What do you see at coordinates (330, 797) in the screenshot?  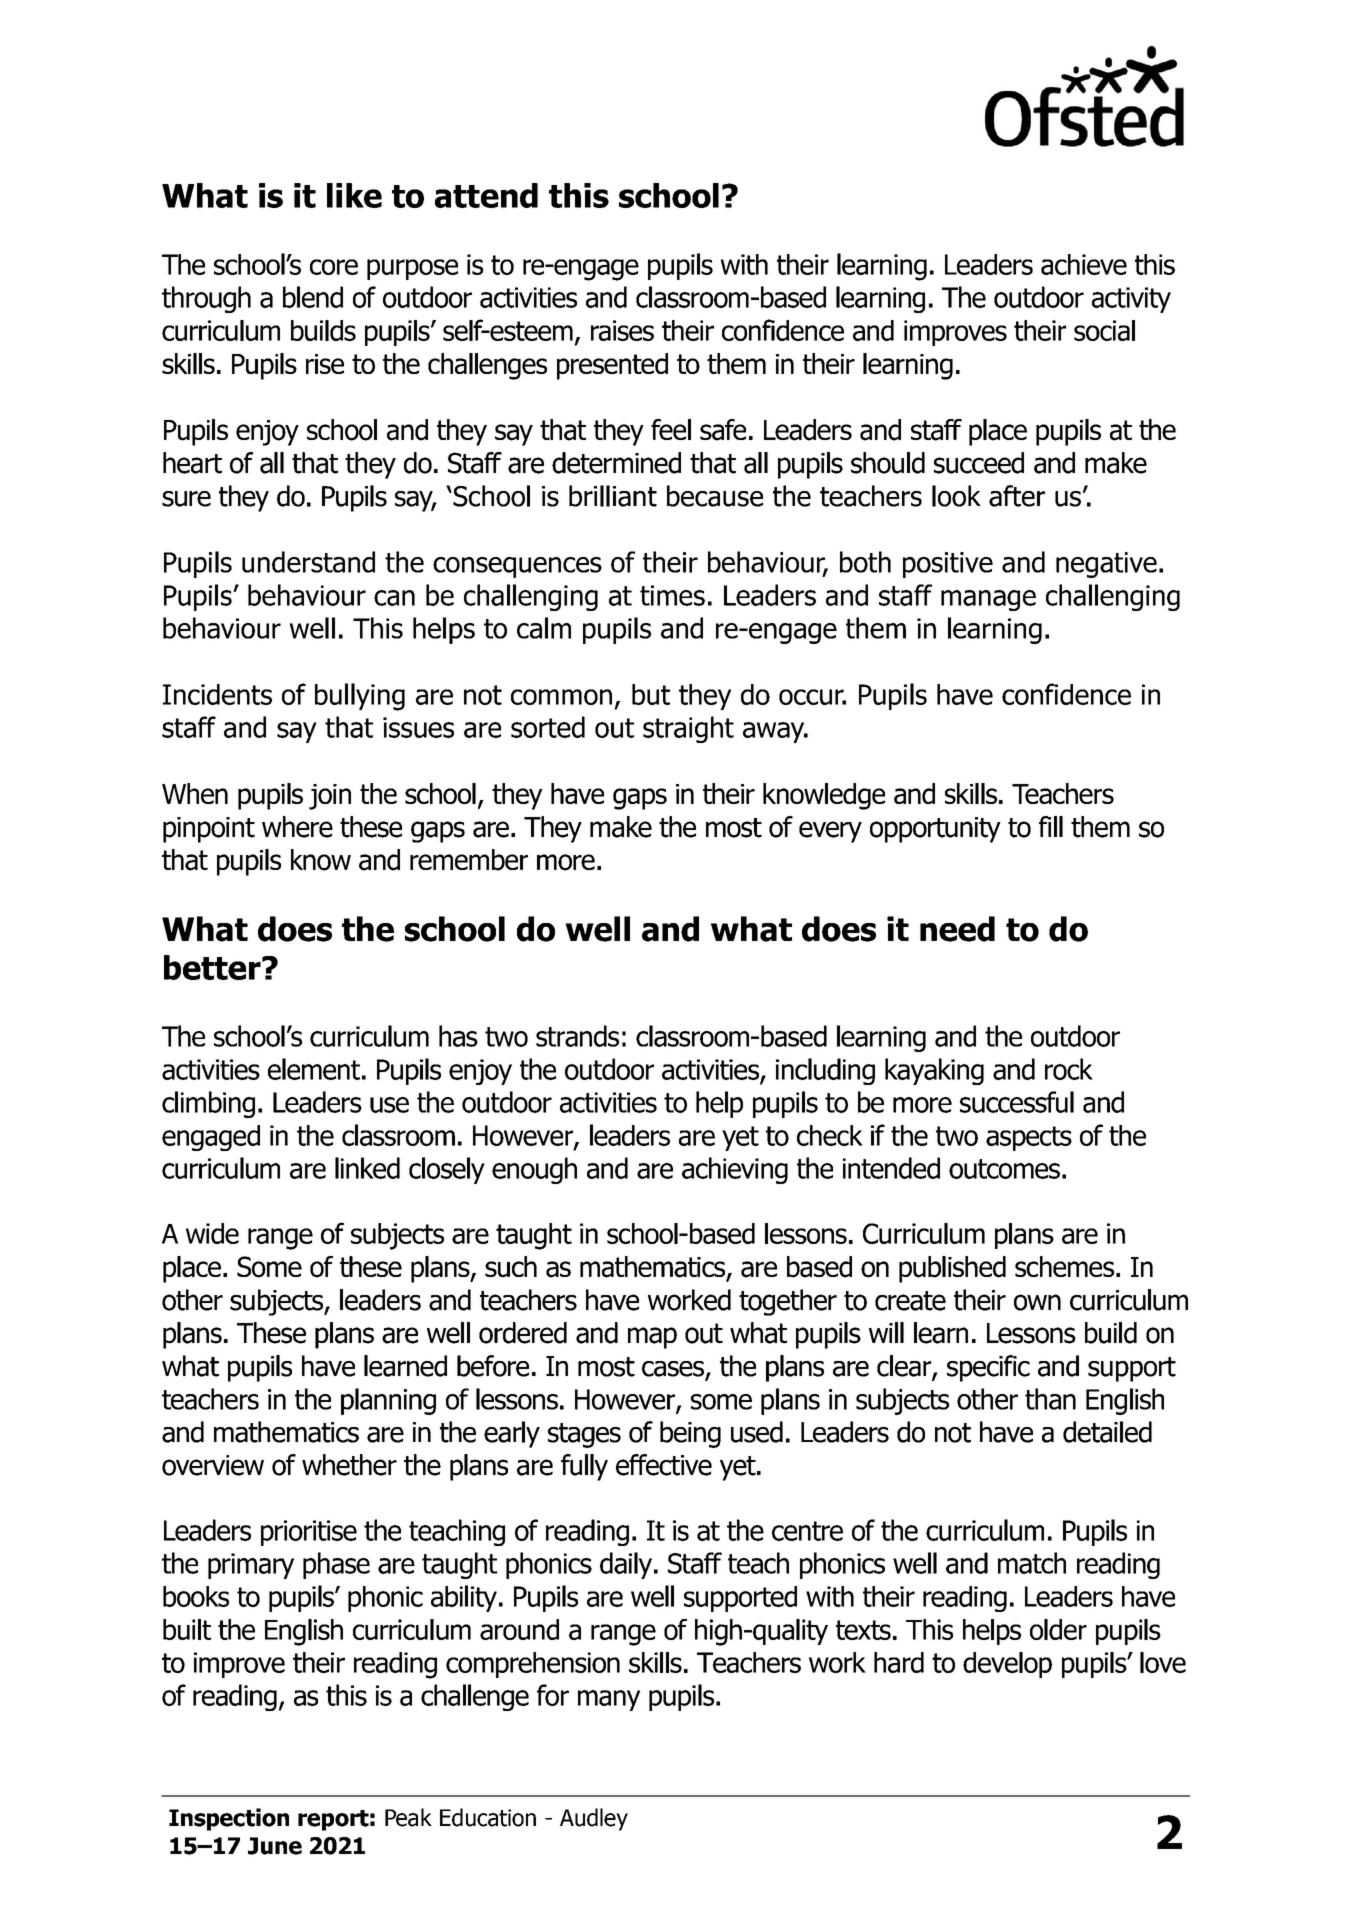 I see `join` at bounding box center [330, 797].
